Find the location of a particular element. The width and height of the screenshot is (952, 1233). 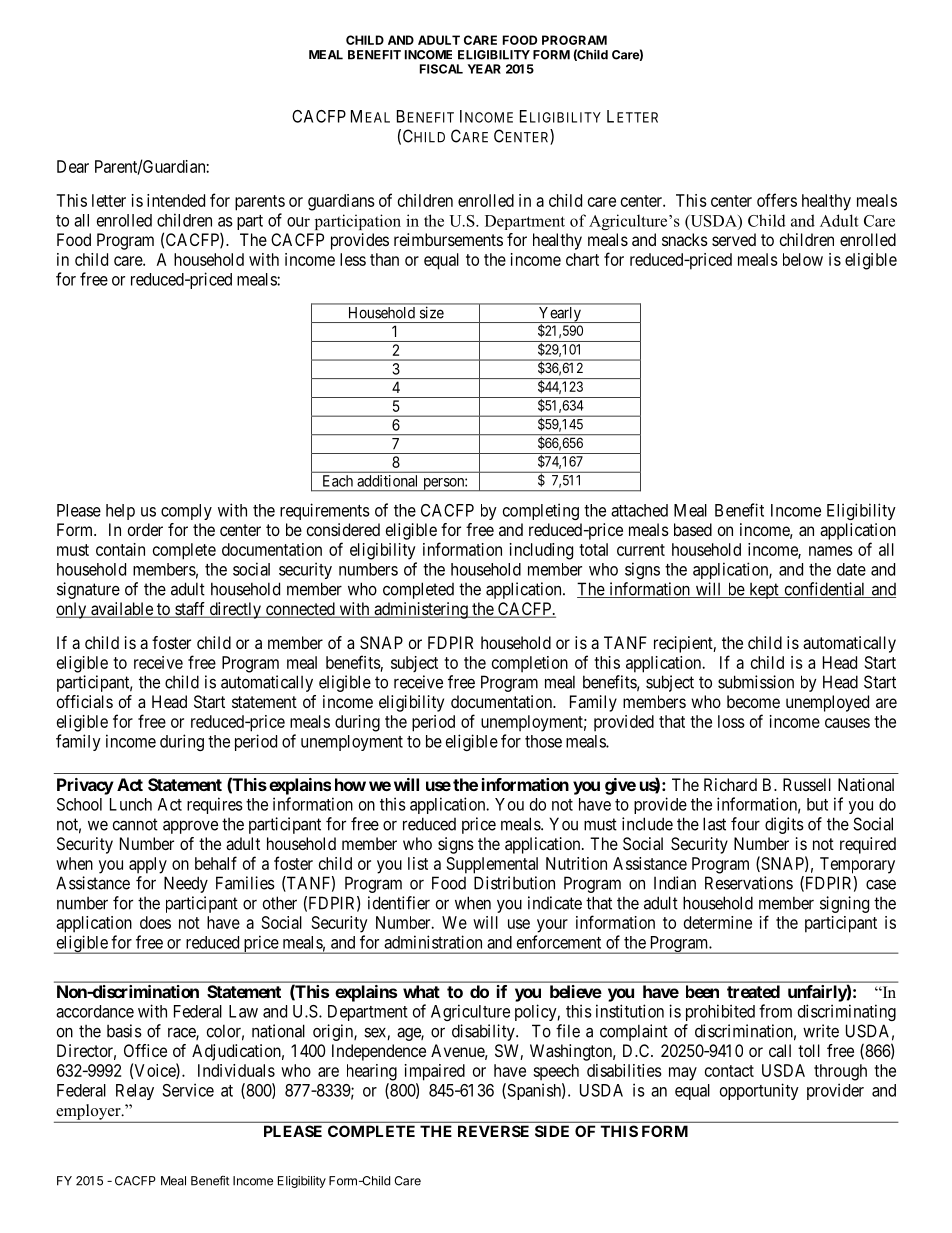

staff is located at coordinates (190, 610).
